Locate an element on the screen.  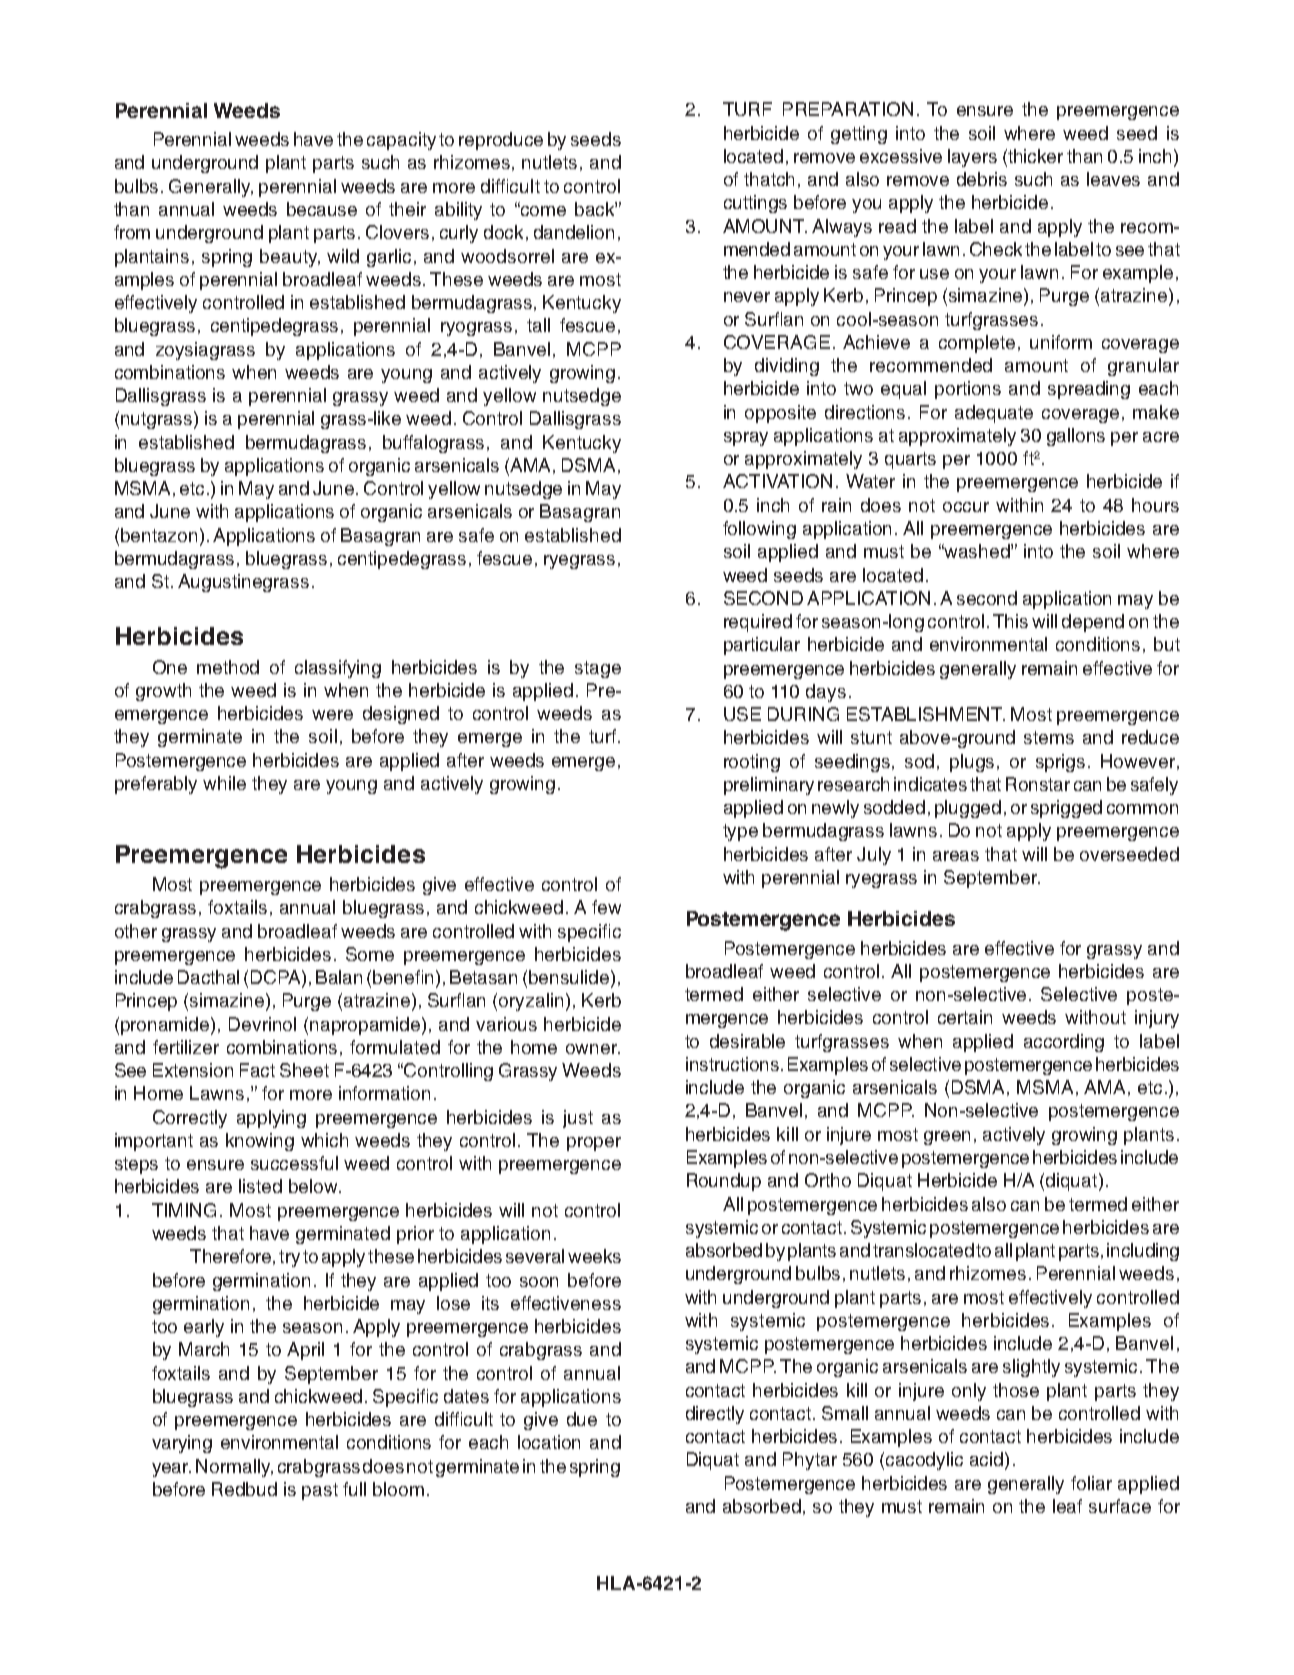
Normally is located at coordinates (234, 1468).
